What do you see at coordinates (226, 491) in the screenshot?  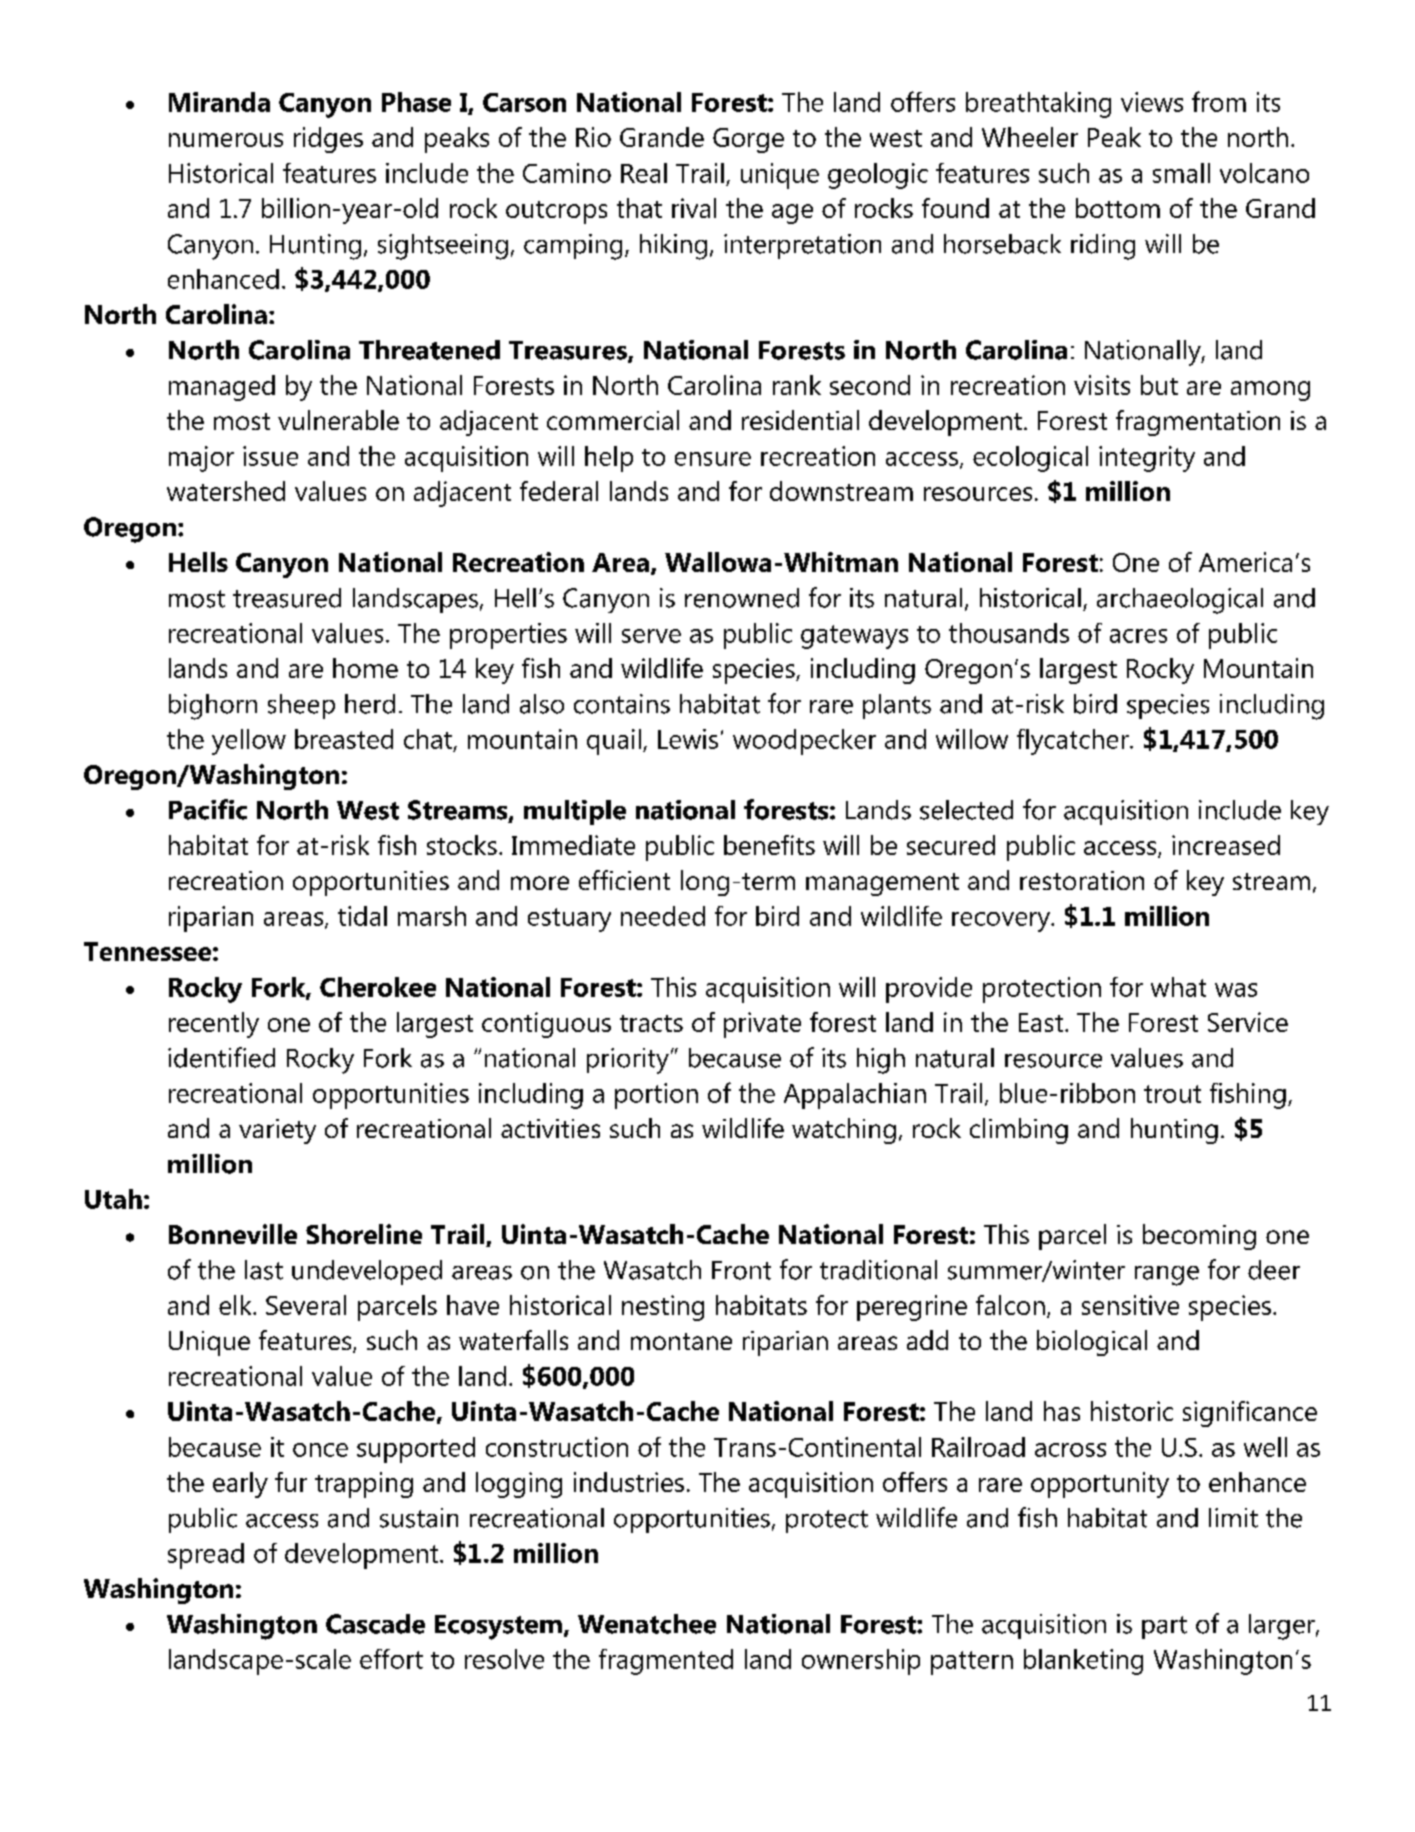 I see `watershed` at bounding box center [226, 491].
